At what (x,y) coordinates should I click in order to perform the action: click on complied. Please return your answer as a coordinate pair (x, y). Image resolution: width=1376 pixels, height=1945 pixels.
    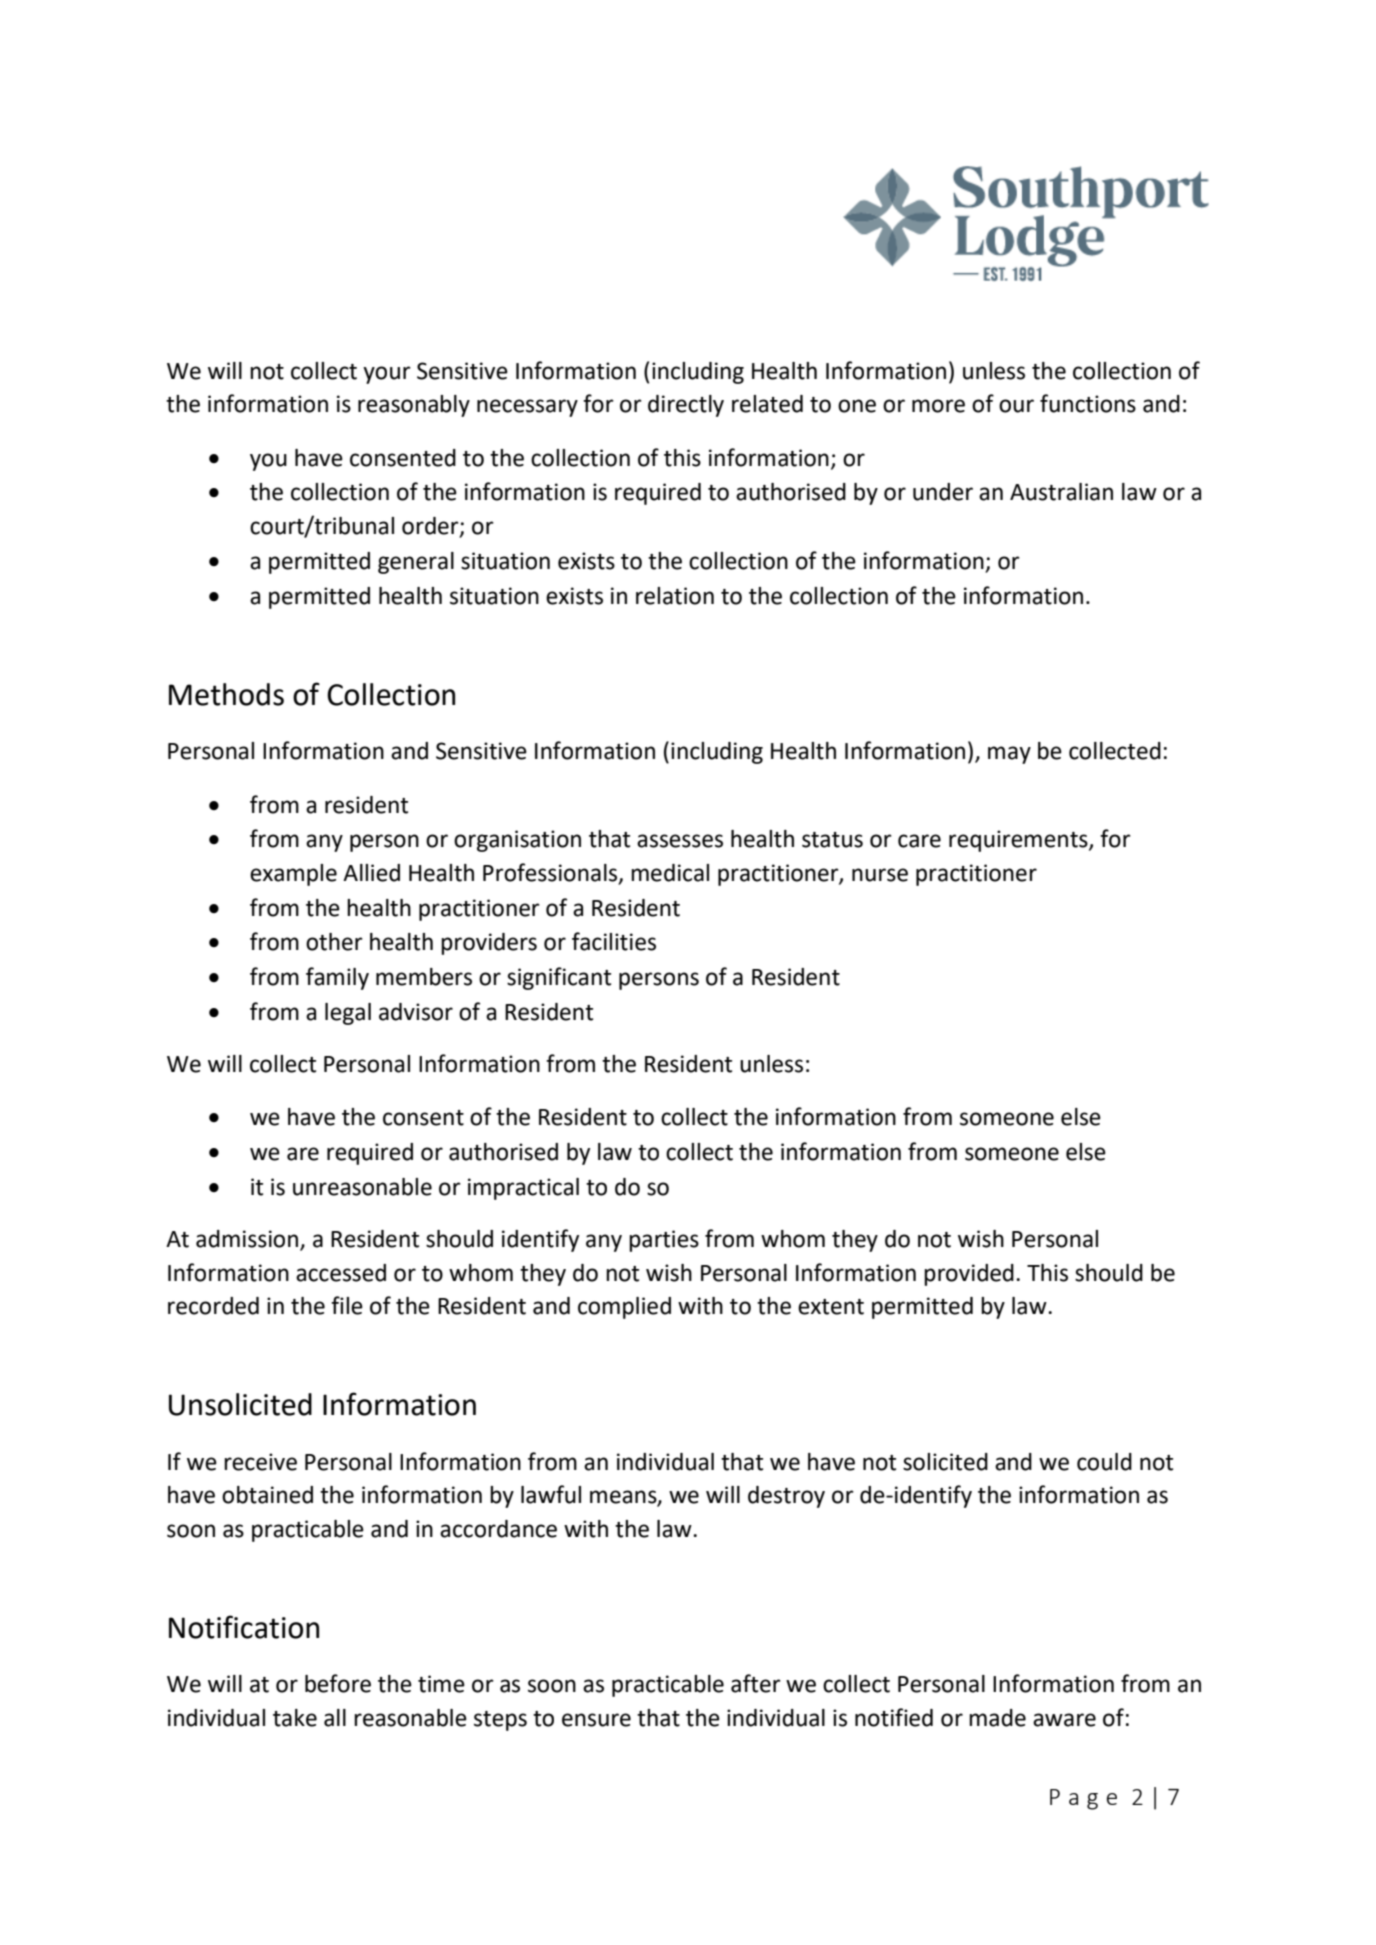
    Looking at the image, I should click on (624, 1308).
